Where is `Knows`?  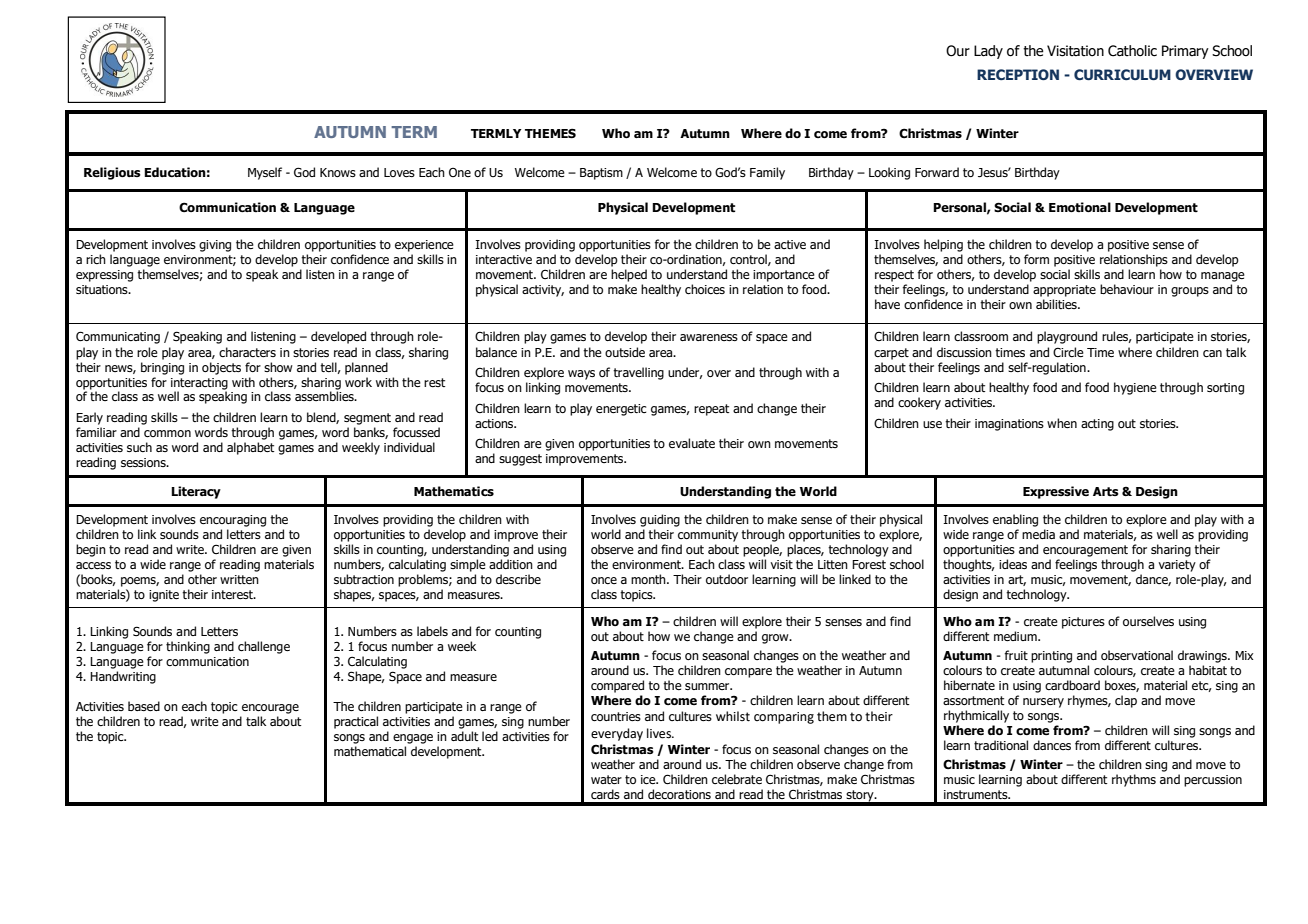
Knows is located at coordinates (338, 172).
